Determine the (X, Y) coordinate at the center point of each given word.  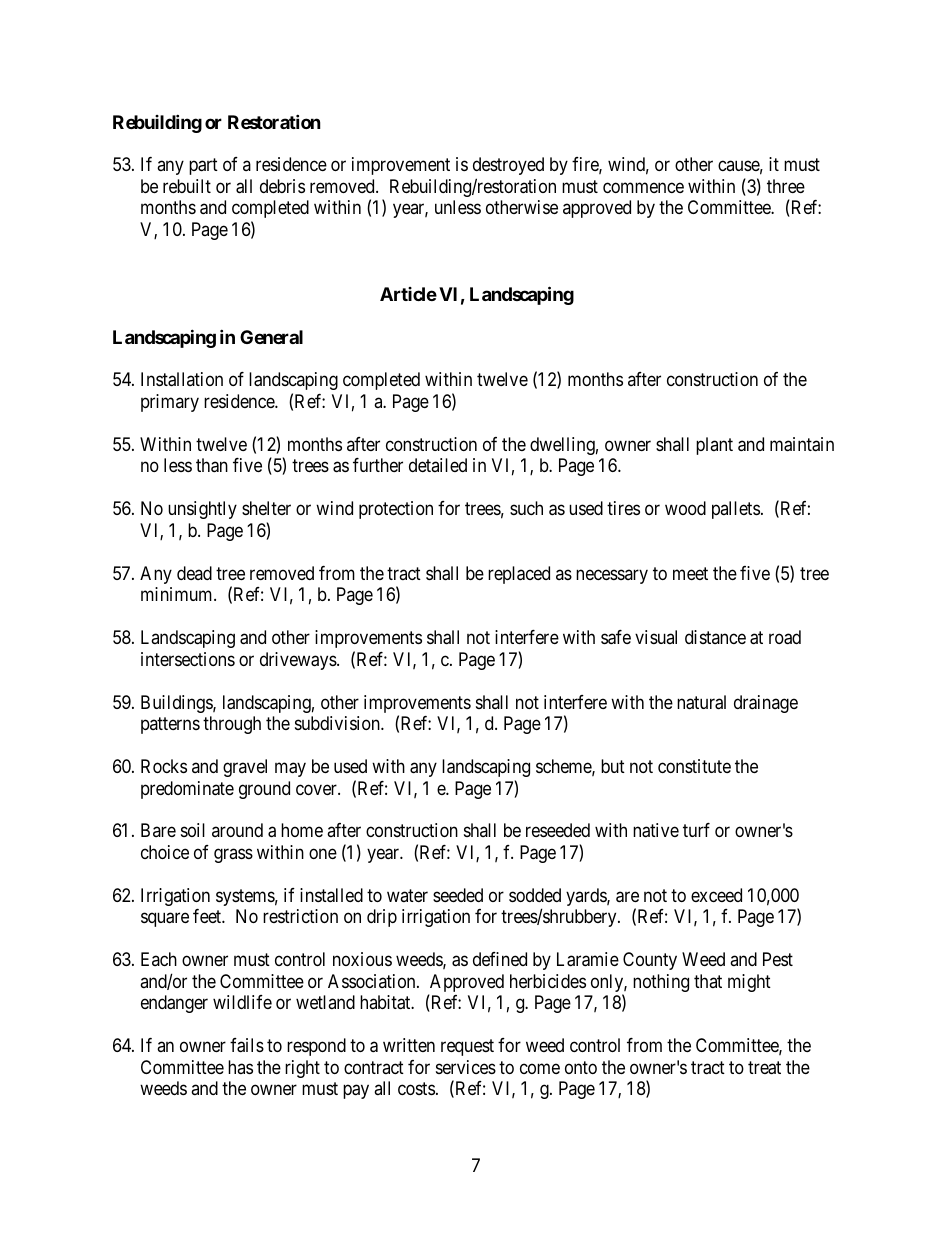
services (466, 1067)
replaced (519, 575)
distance (715, 637)
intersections (188, 659)
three (786, 186)
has (240, 1067)
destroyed (508, 166)
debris (282, 186)
